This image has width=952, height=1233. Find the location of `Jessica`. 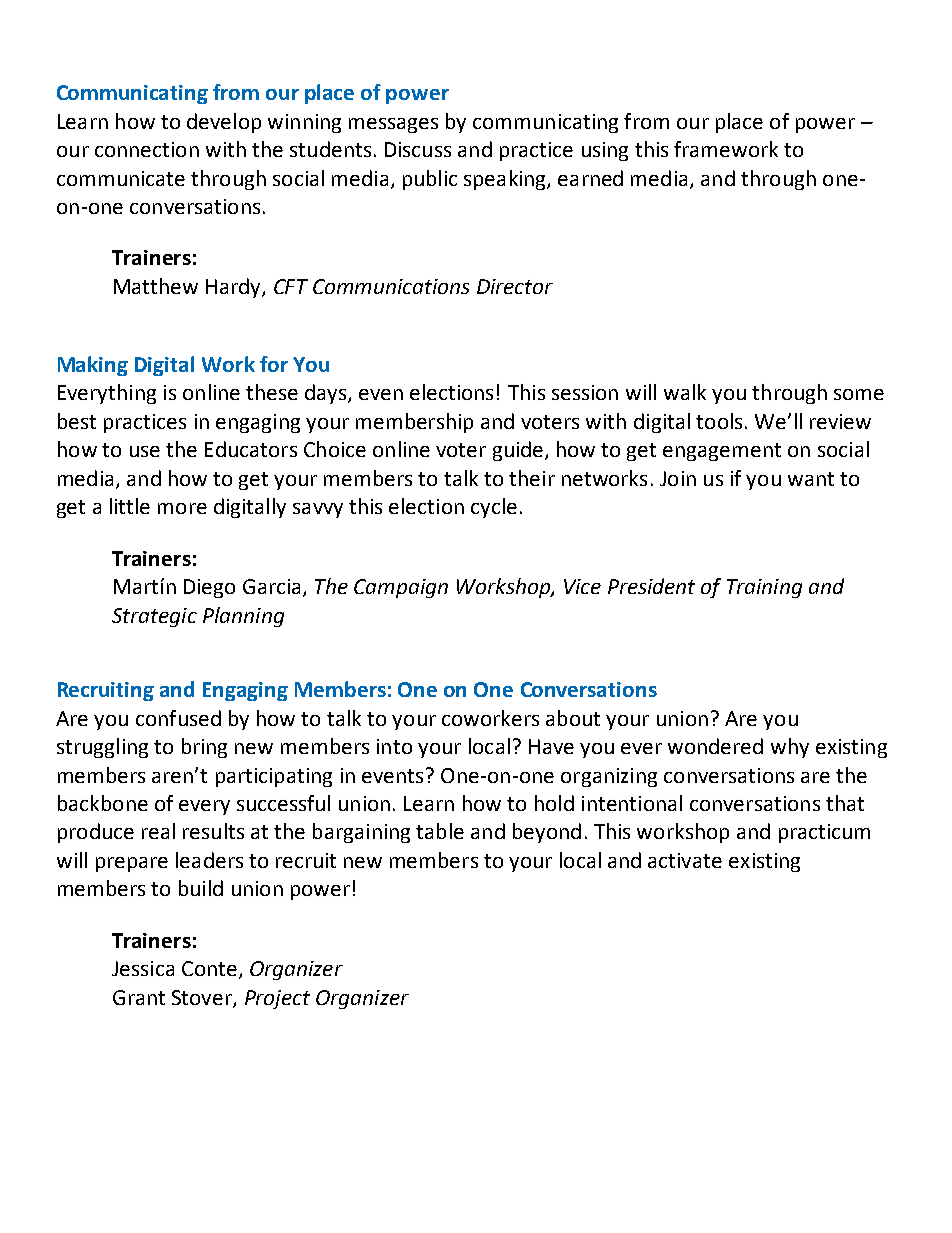

Jessica is located at coordinates (143, 968).
